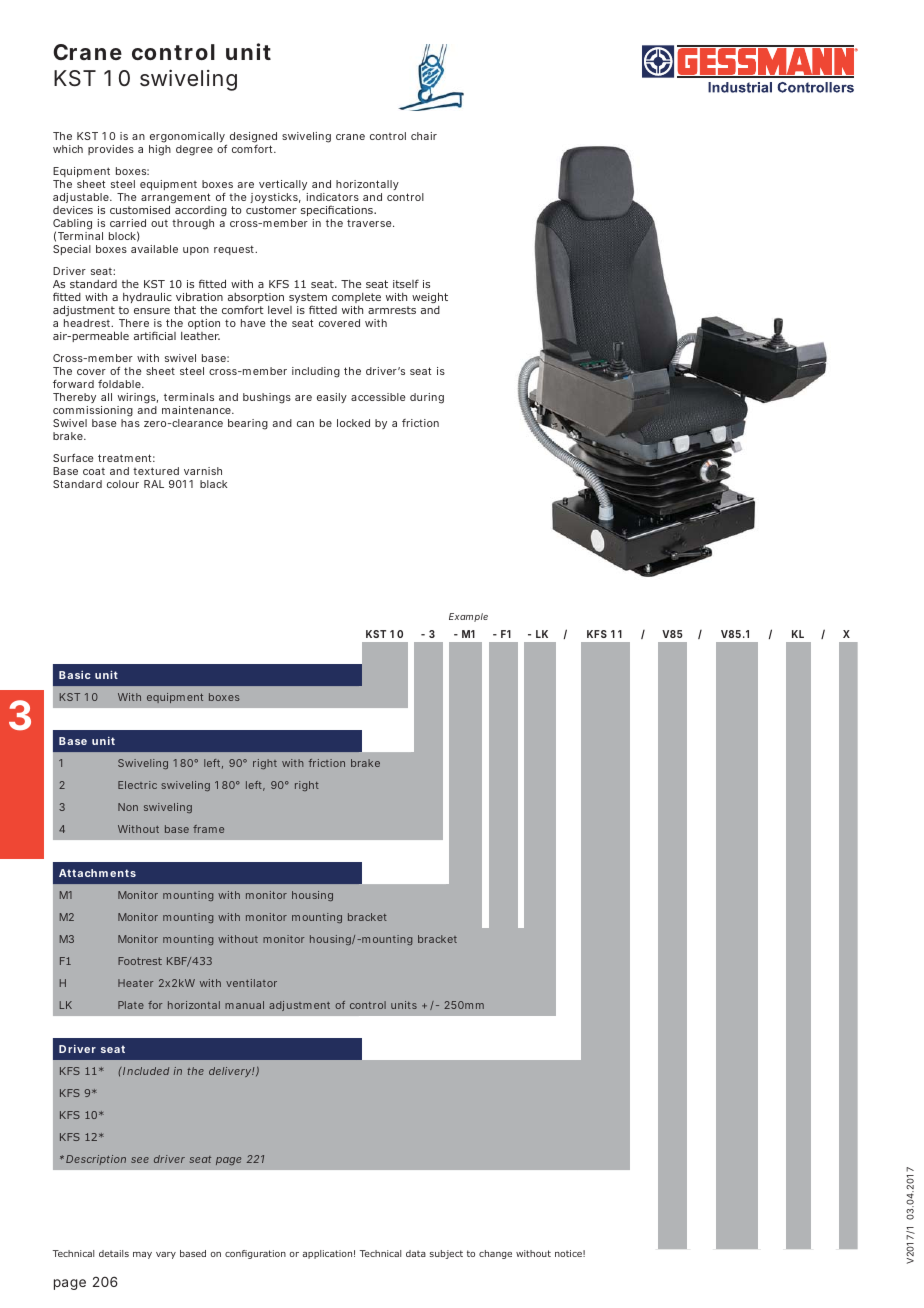 The height and width of the page is (1308, 924). Describe the element at coordinates (128, 807) in the page. I see `Non` at that location.
